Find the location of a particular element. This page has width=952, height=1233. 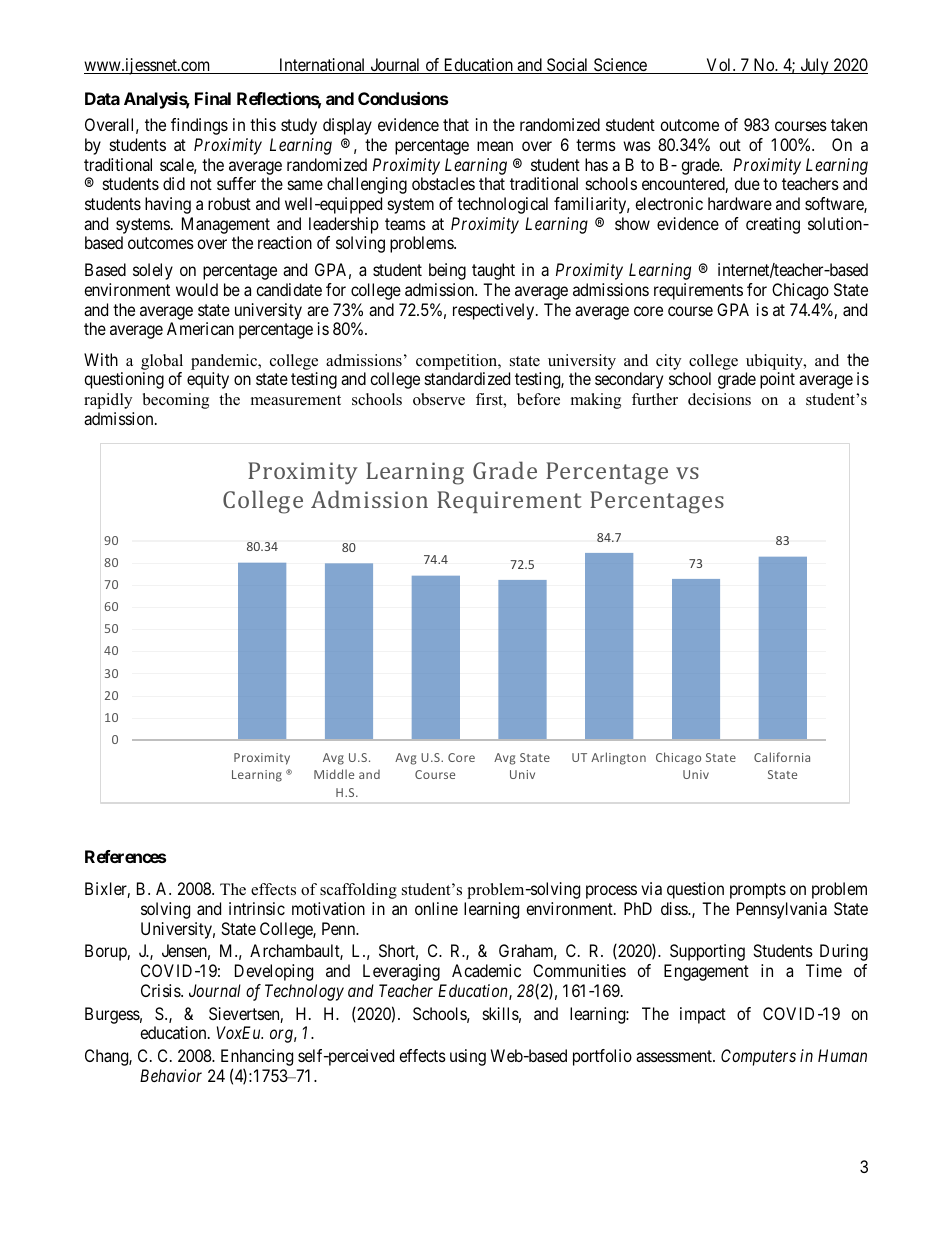

American is located at coordinates (200, 328).
